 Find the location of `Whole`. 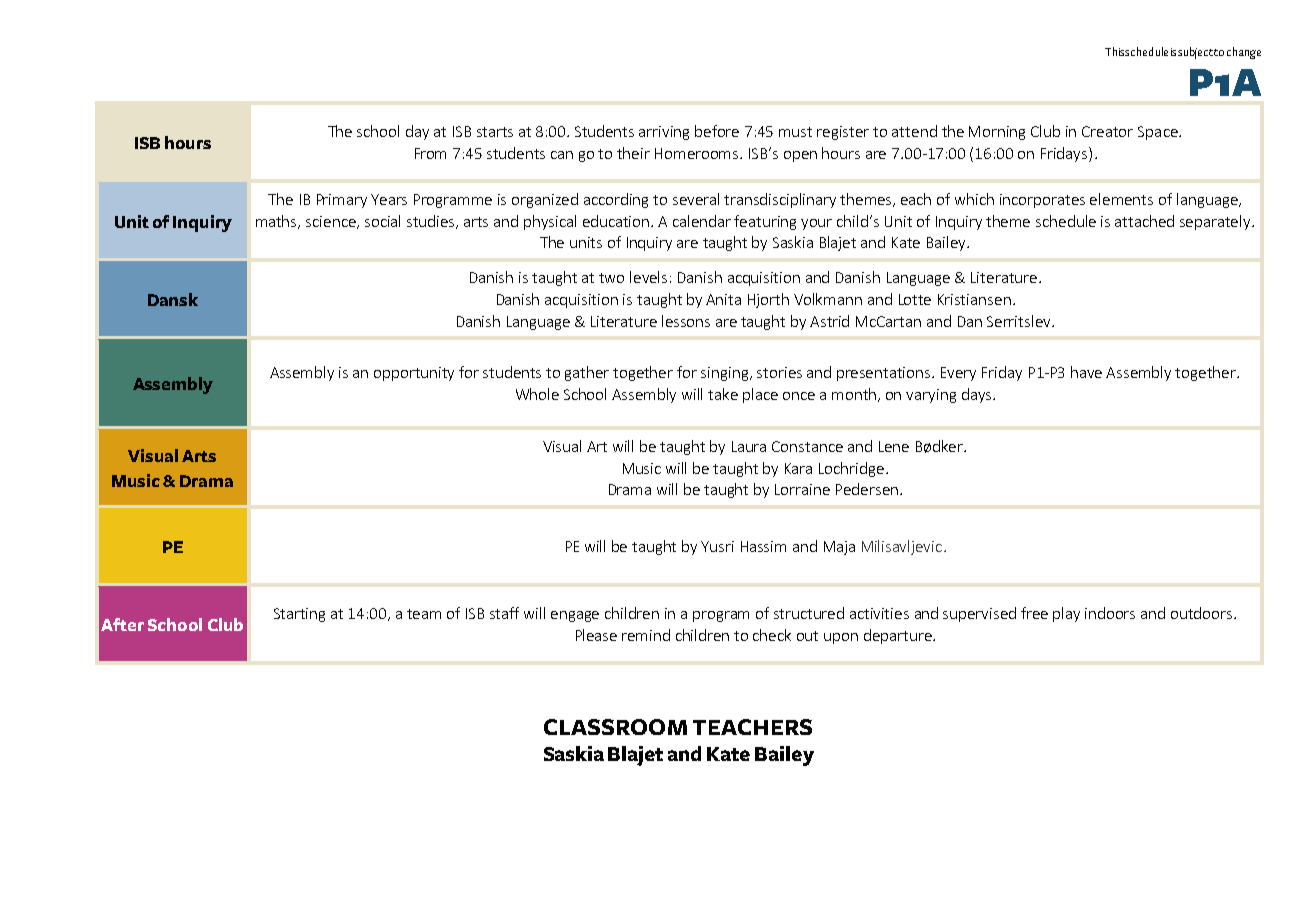

Whole is located at coordinates (537, 394).
